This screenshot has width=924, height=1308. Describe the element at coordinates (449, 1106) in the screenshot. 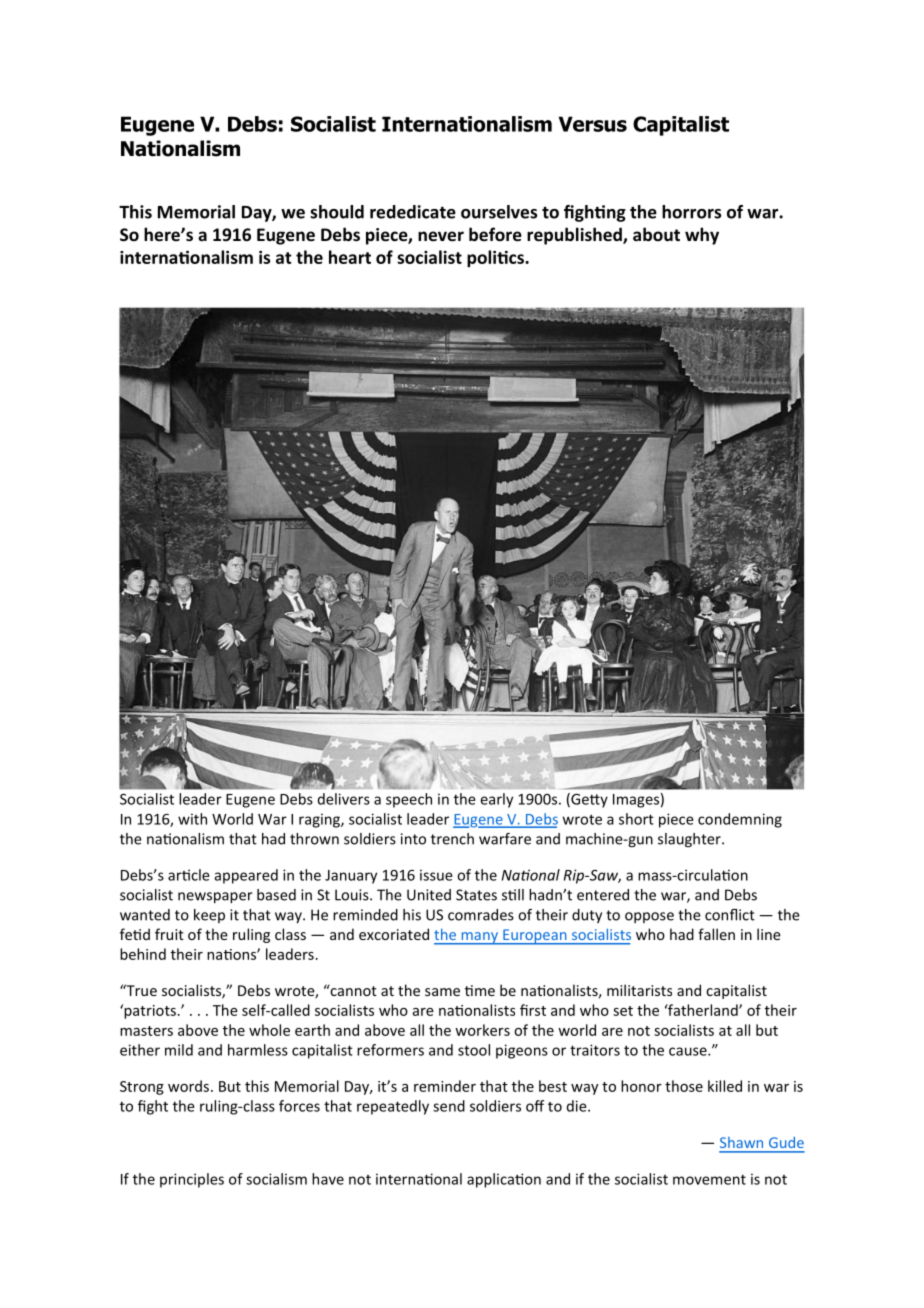

I see `send` at that location.
